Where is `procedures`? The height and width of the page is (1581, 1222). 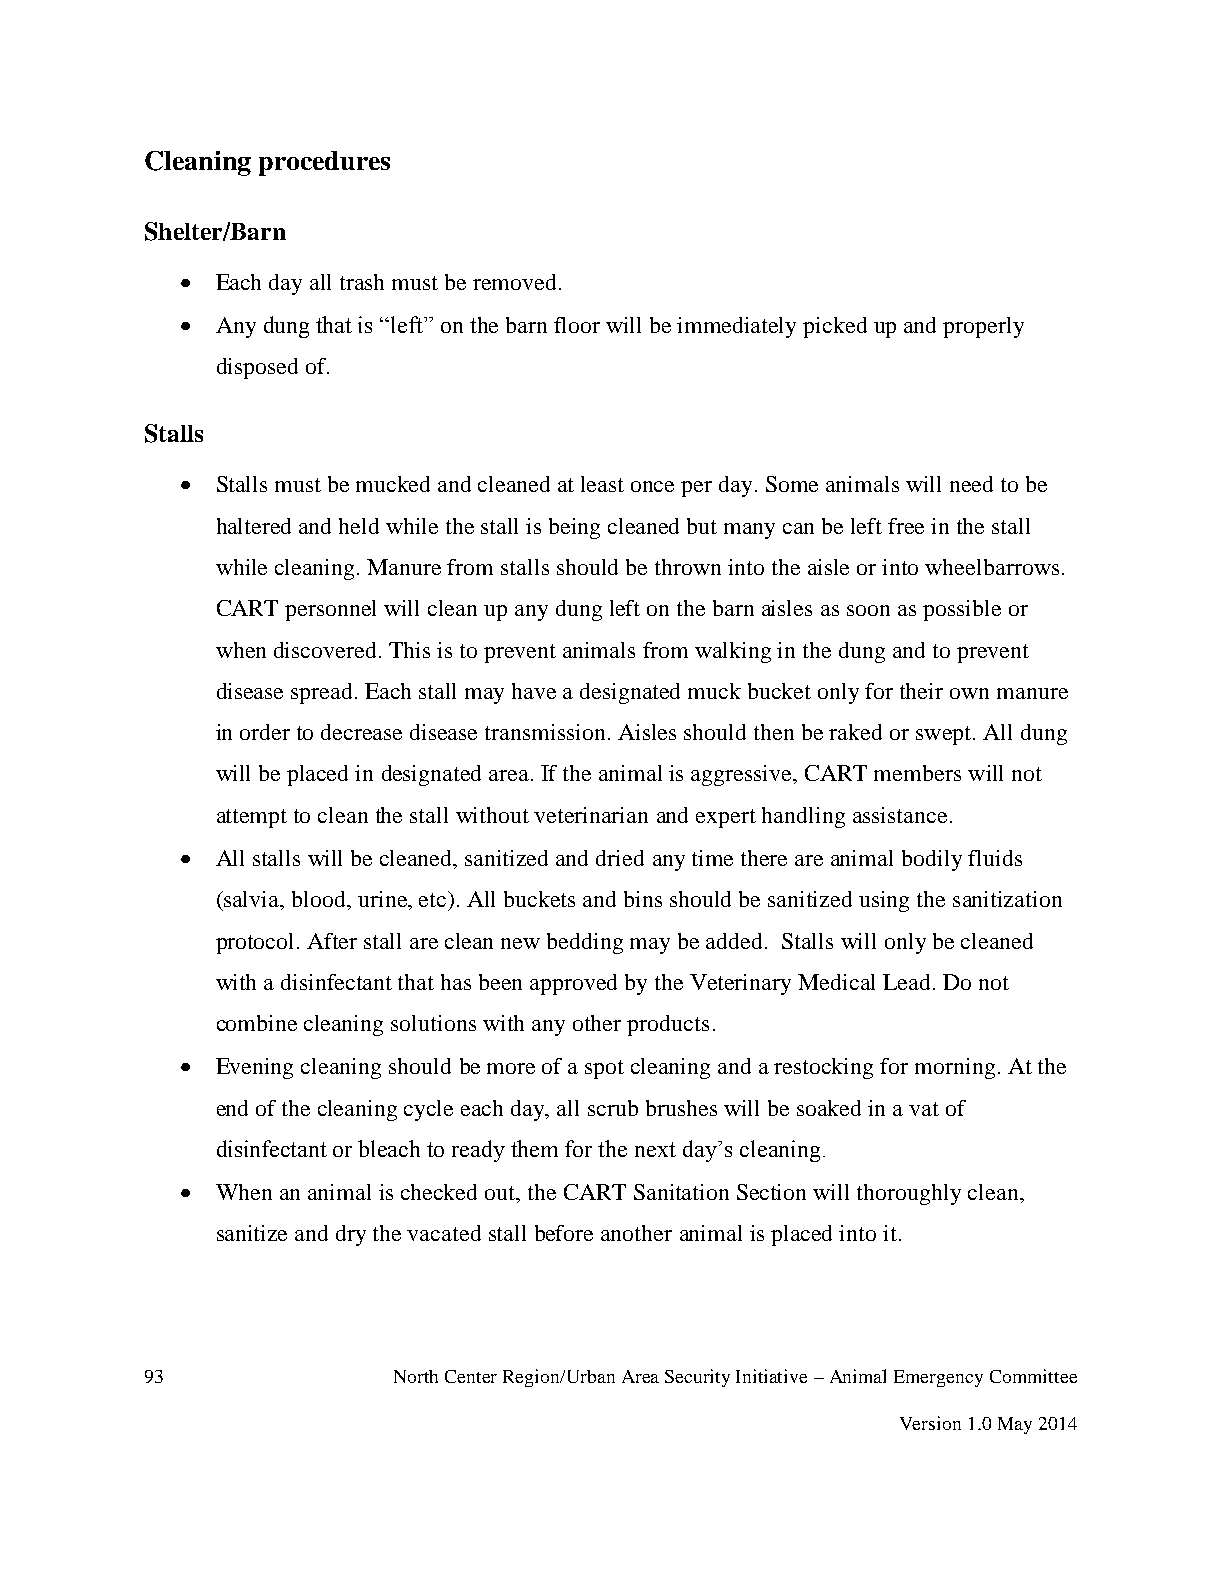 procedures is located at coordinates (324, 163).
